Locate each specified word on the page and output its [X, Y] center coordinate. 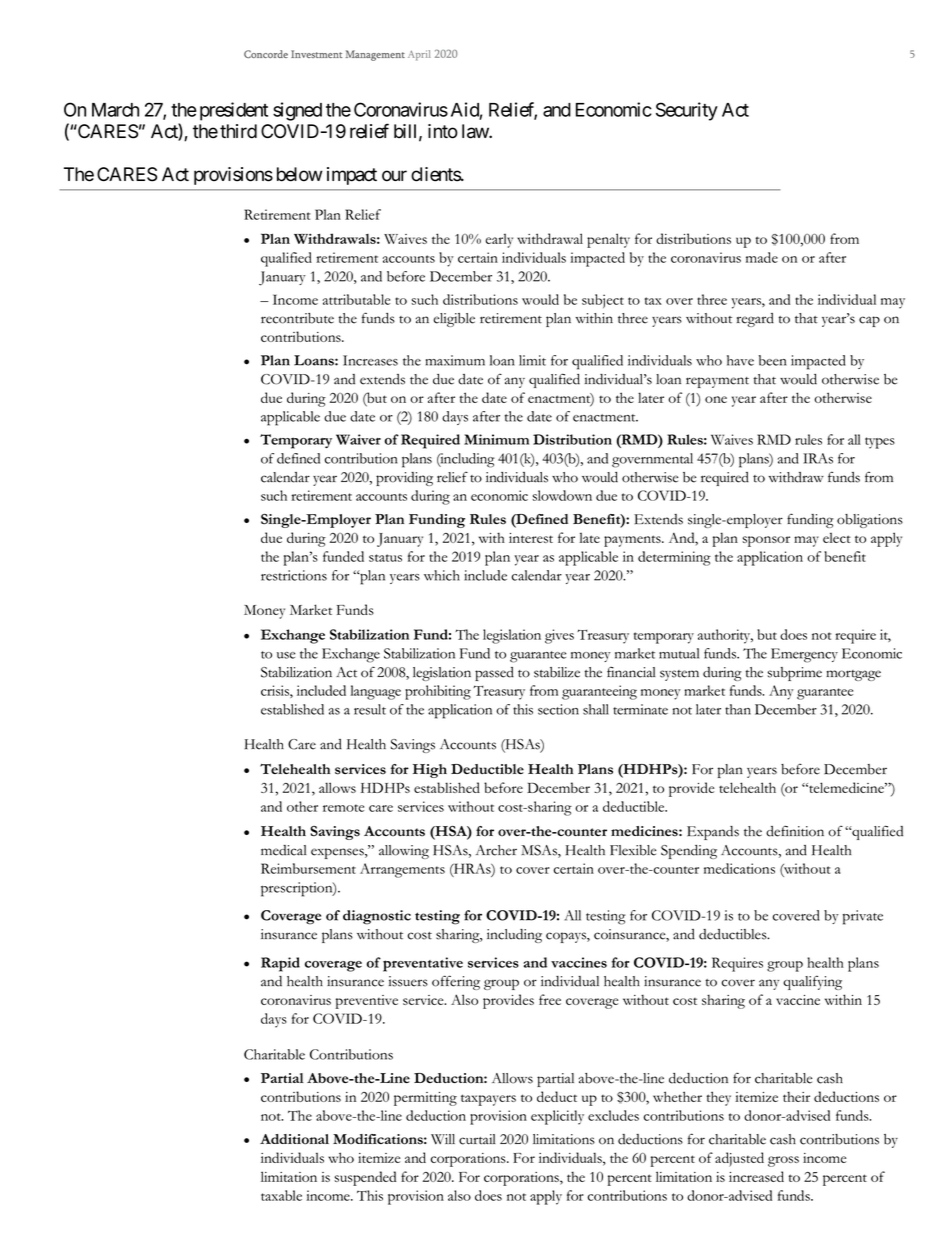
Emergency [804, 655]
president [234, 111]
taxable [281, 1195]
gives [559, 636]
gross [783, 1161]
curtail [477, 1139]
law [476, 131]
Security [687, 111]
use [286, 655]
